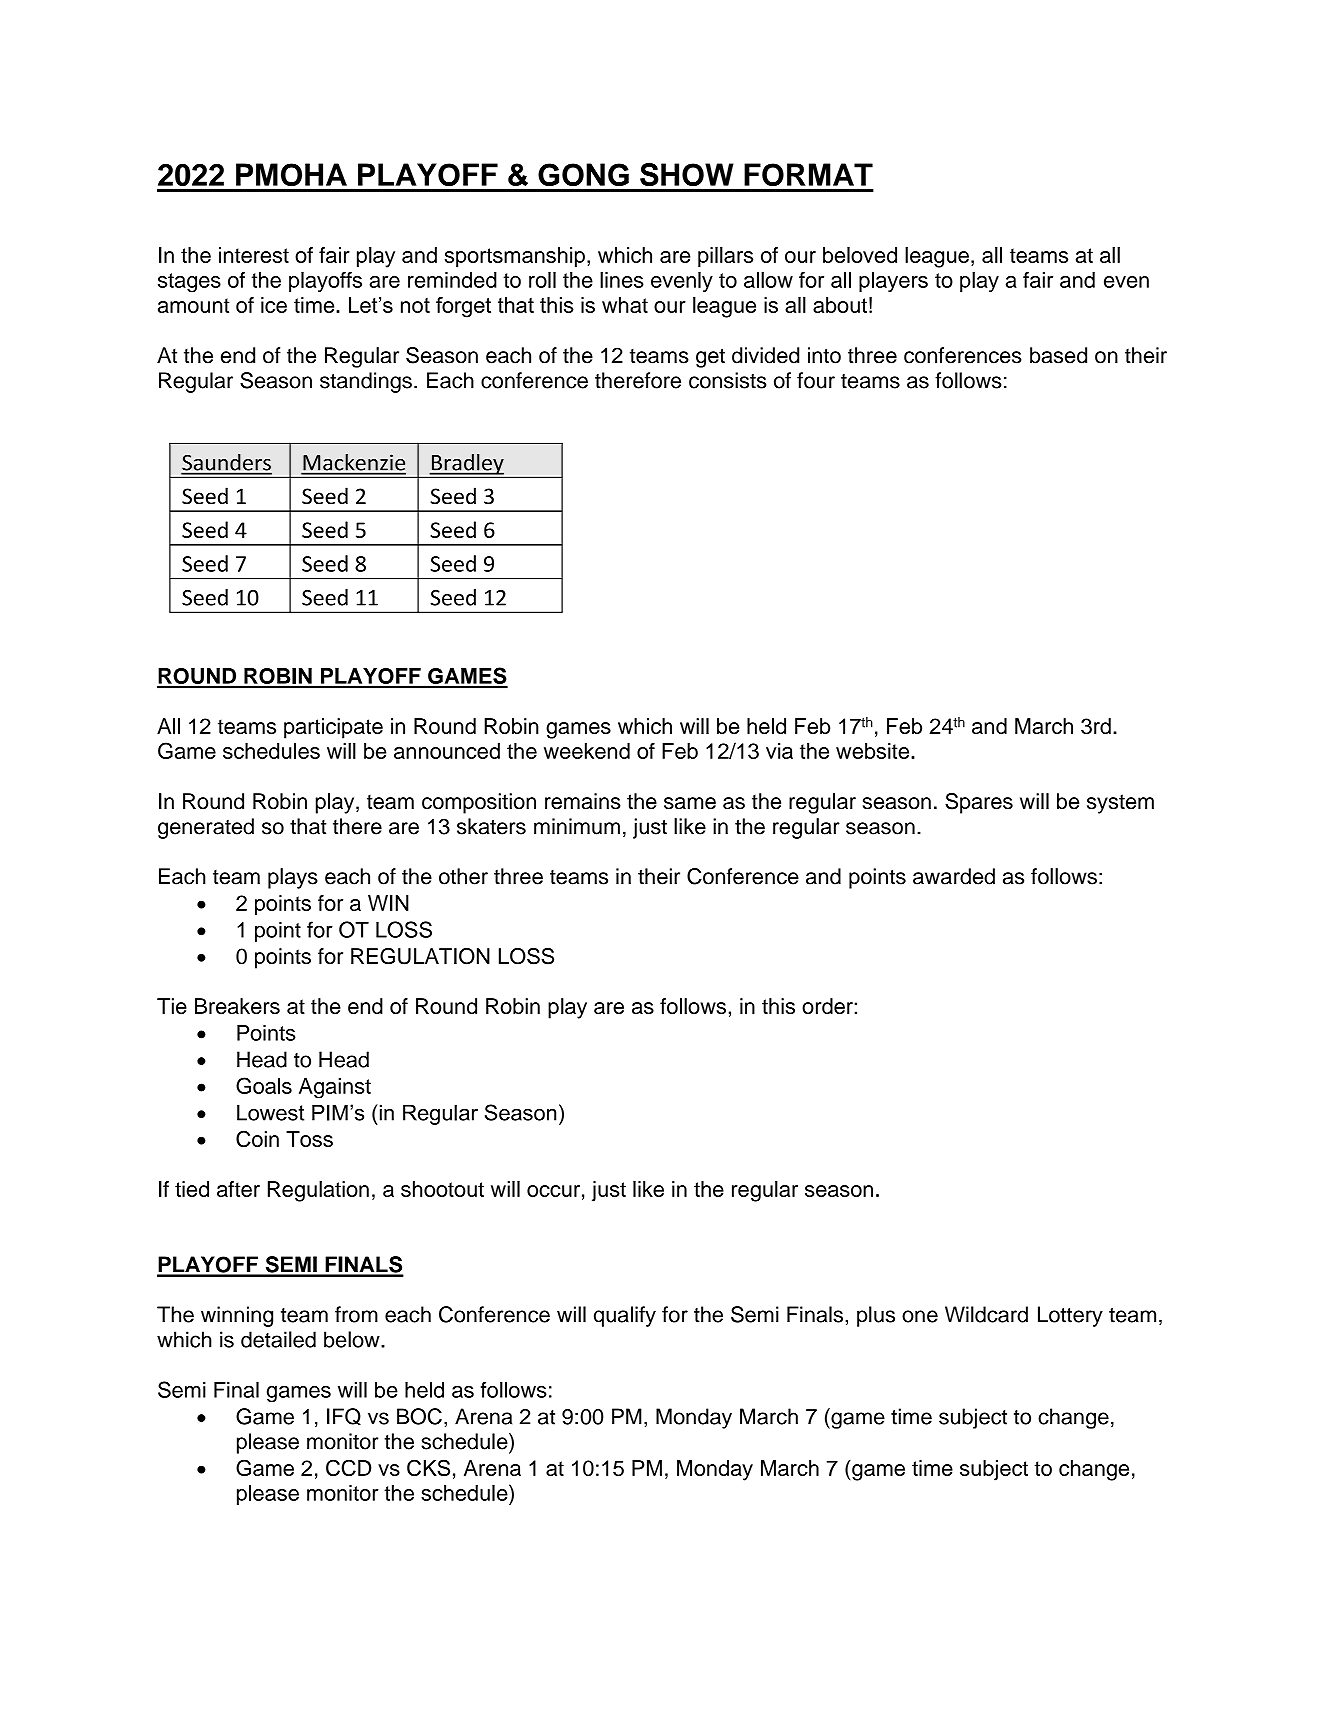 Image resolution: width=1335 pixels, height=1727 pixels. Describe the element at coordinates (625, 305) in the page. I see `what` at that location.
